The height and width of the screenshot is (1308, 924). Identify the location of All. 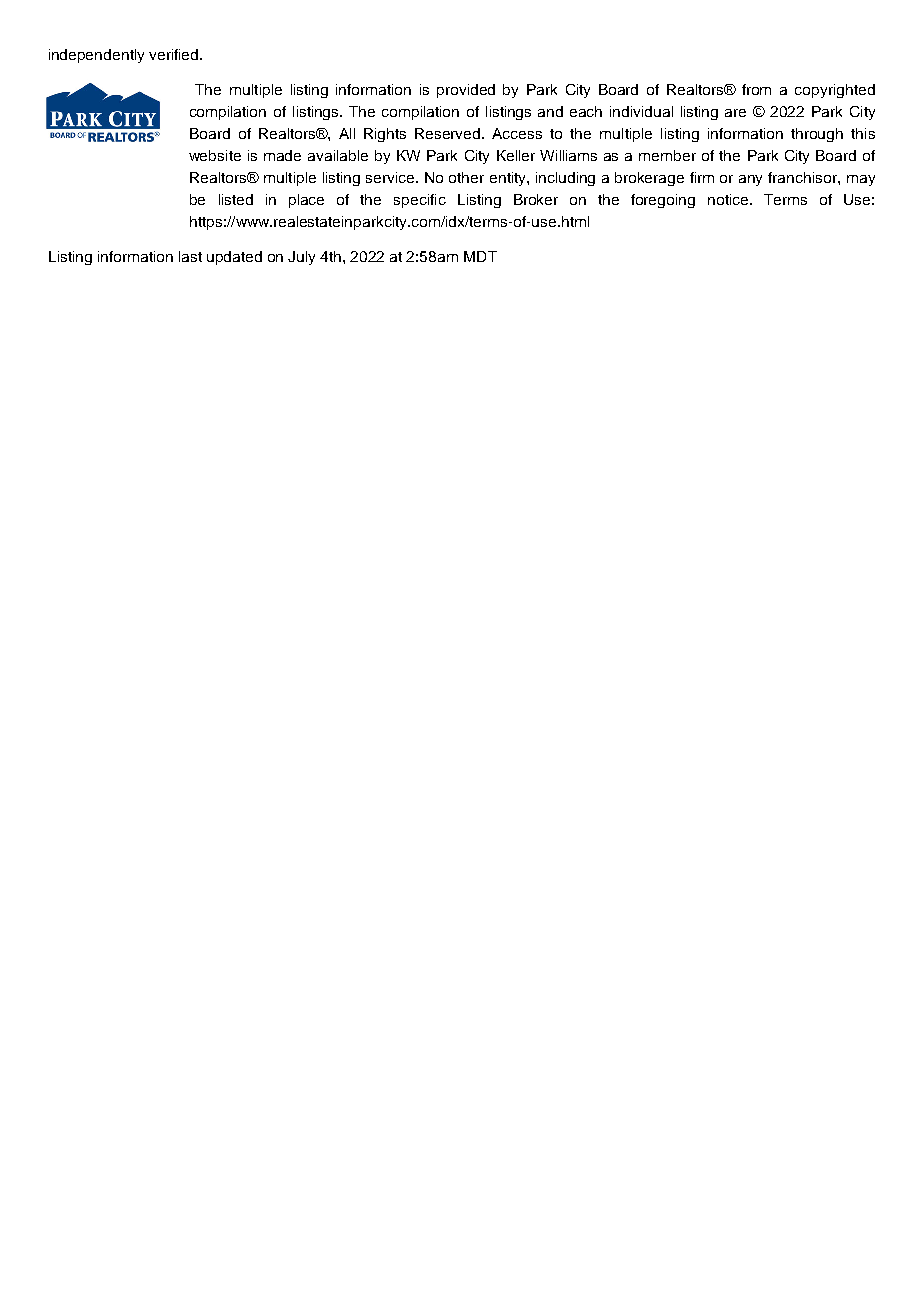
(347, 133).
